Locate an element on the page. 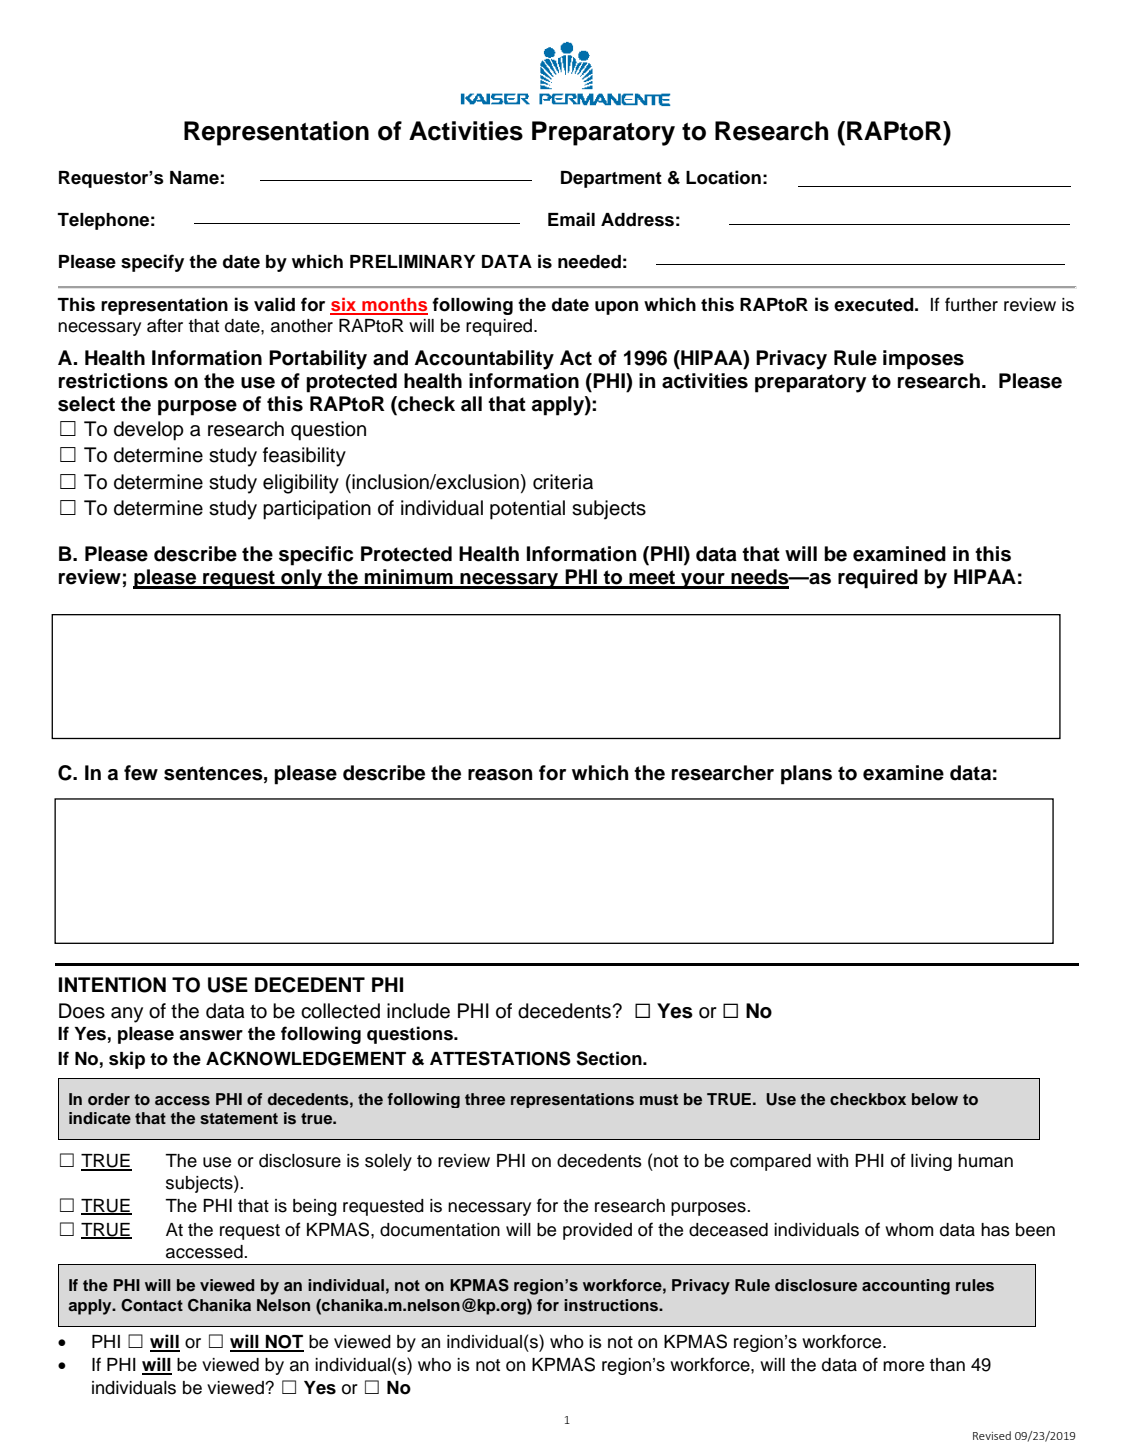  statement is located at coordinates (239, 1119).
